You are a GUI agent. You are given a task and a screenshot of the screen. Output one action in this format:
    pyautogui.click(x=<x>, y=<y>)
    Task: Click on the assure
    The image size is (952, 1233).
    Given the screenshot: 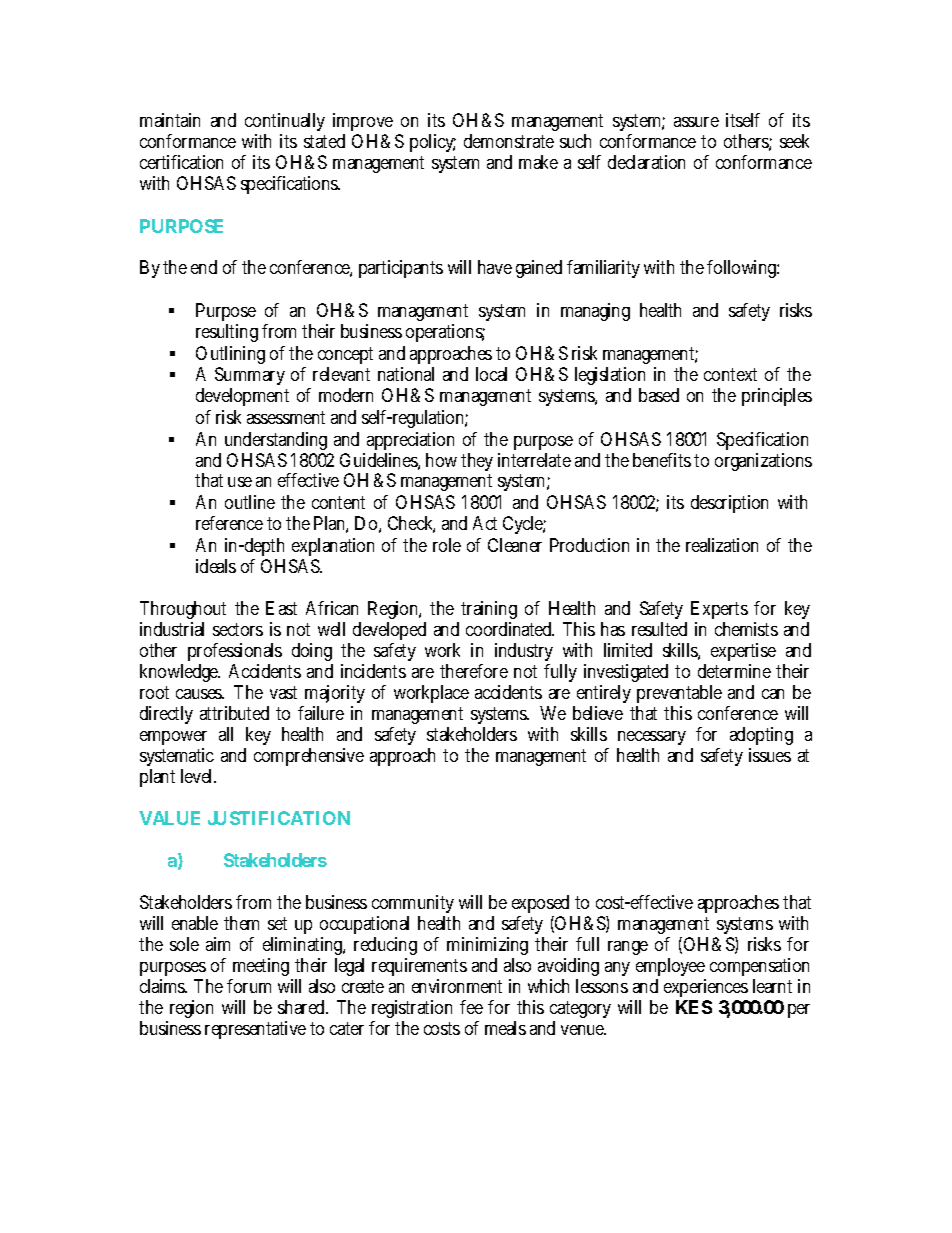 What is the action you would take?
    pyautogui.click(x=696, y=122)
